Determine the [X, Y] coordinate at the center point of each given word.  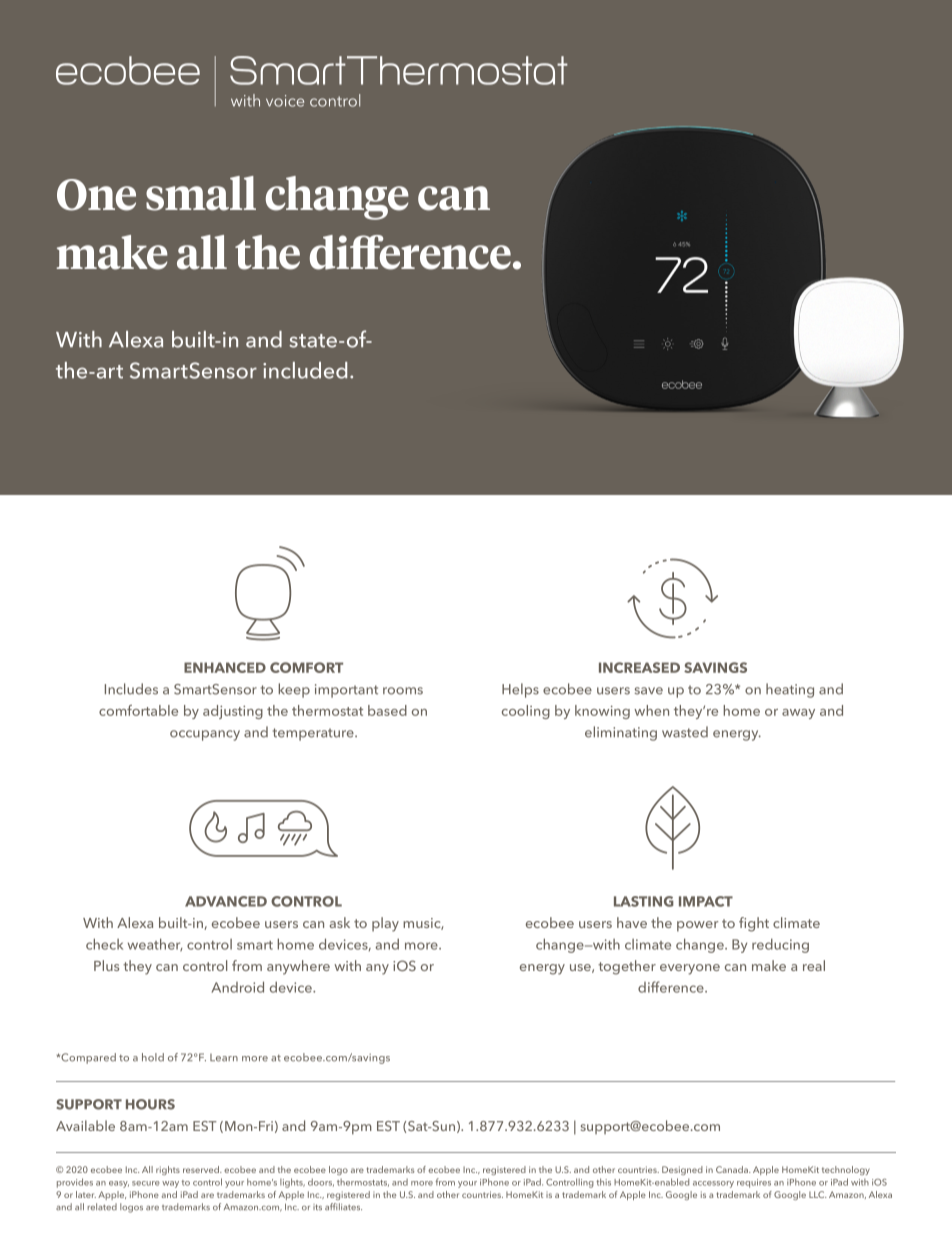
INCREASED [639, 667]
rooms [403, 691]
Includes [131, 689]
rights [168, 1170]
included [305, 370]
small [201, 193]
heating [790, 690]
